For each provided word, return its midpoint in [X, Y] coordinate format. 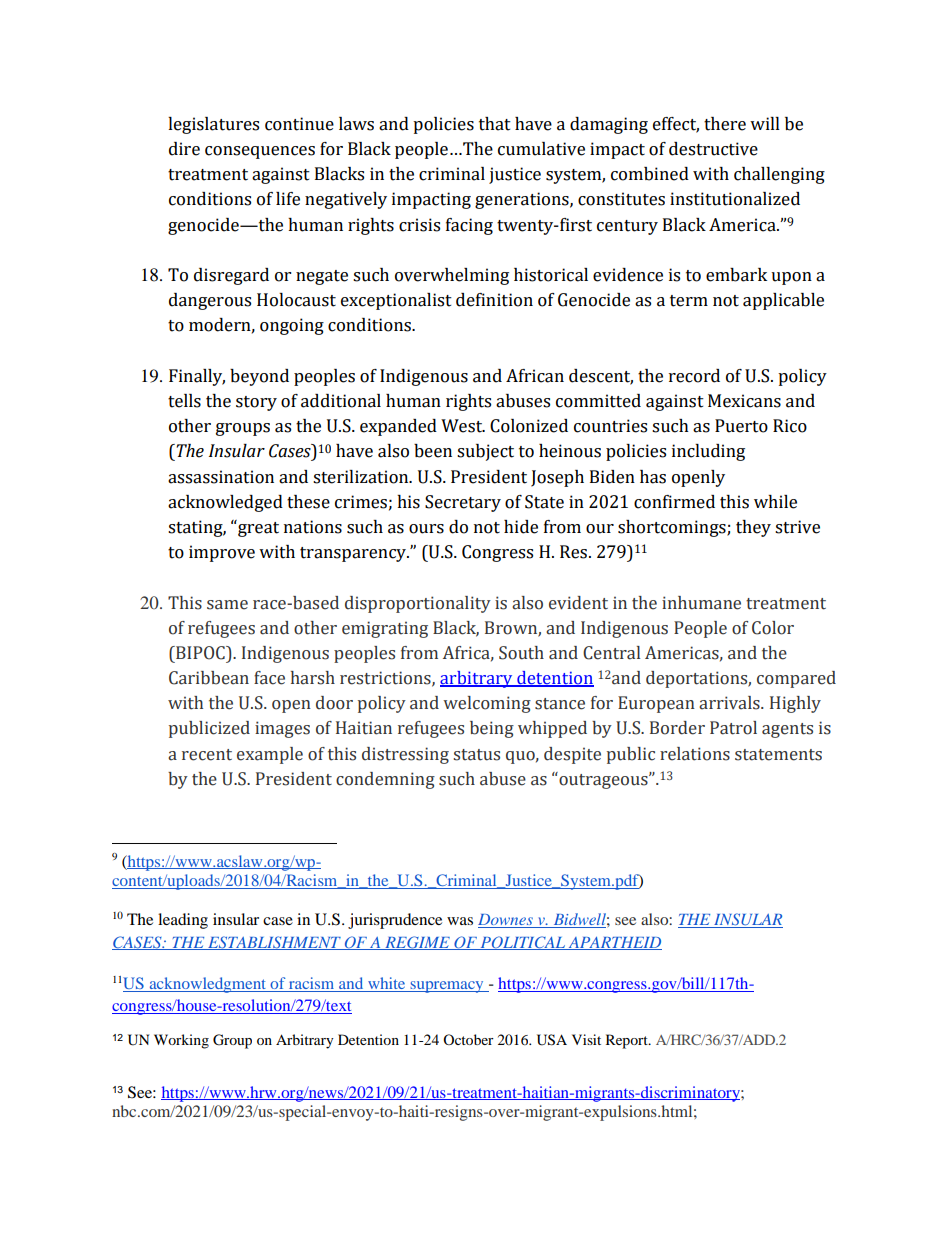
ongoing [292, 326]
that [495, 124]
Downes [506, 921]
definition [494, 300]
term [689, 301]
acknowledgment [207, 985]
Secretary [463, 503]
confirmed [674, 502]
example [270, 755]
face [269, 678]
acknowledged [225, 503]
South [521, 653]
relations [695, 754]
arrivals [730, 703]
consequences [260, 152]
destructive [713, 149]
